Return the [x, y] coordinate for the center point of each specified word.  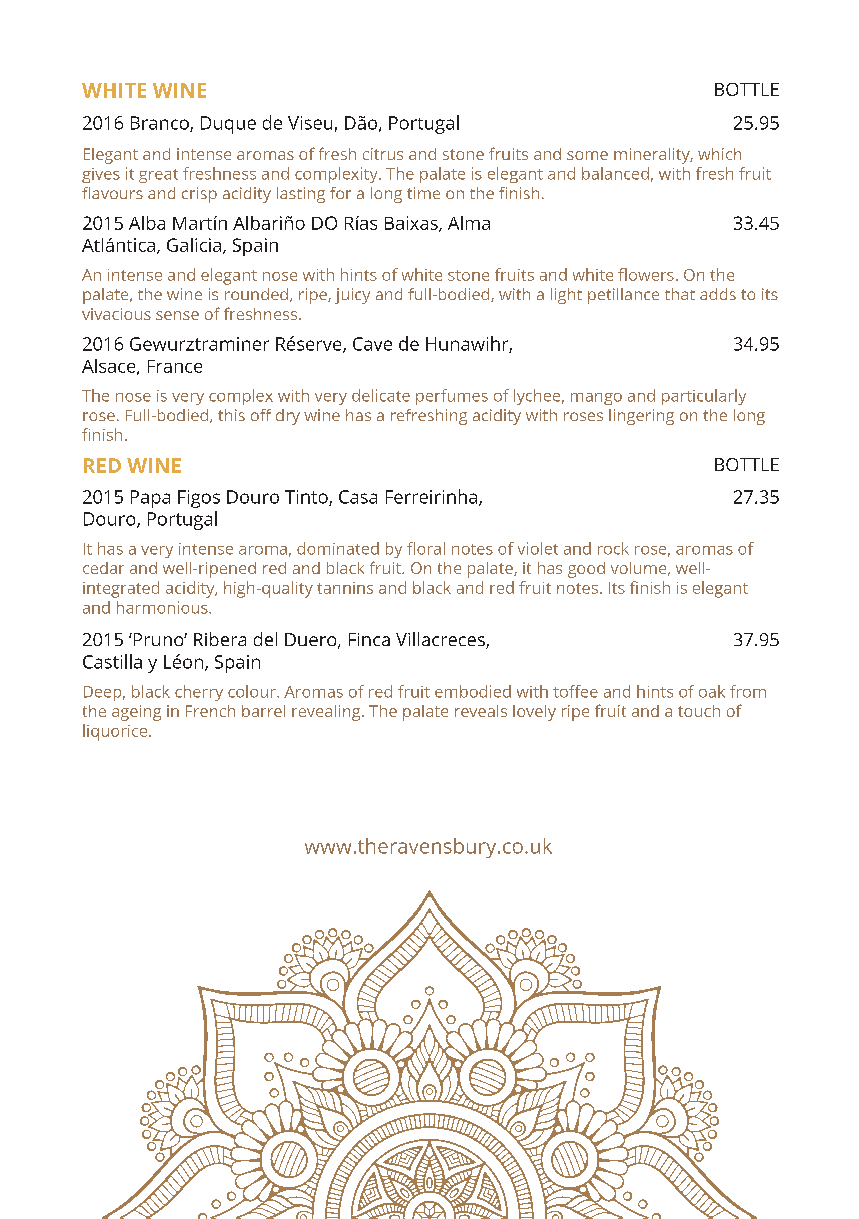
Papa [150, 499]
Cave [372, 344]
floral [426, 548]
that [680, 294]
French [210, 711]
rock [613, 548]
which [719, 154]
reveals [481, 711]
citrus [383, 154]
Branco [161, 124]
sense [177, 315]
